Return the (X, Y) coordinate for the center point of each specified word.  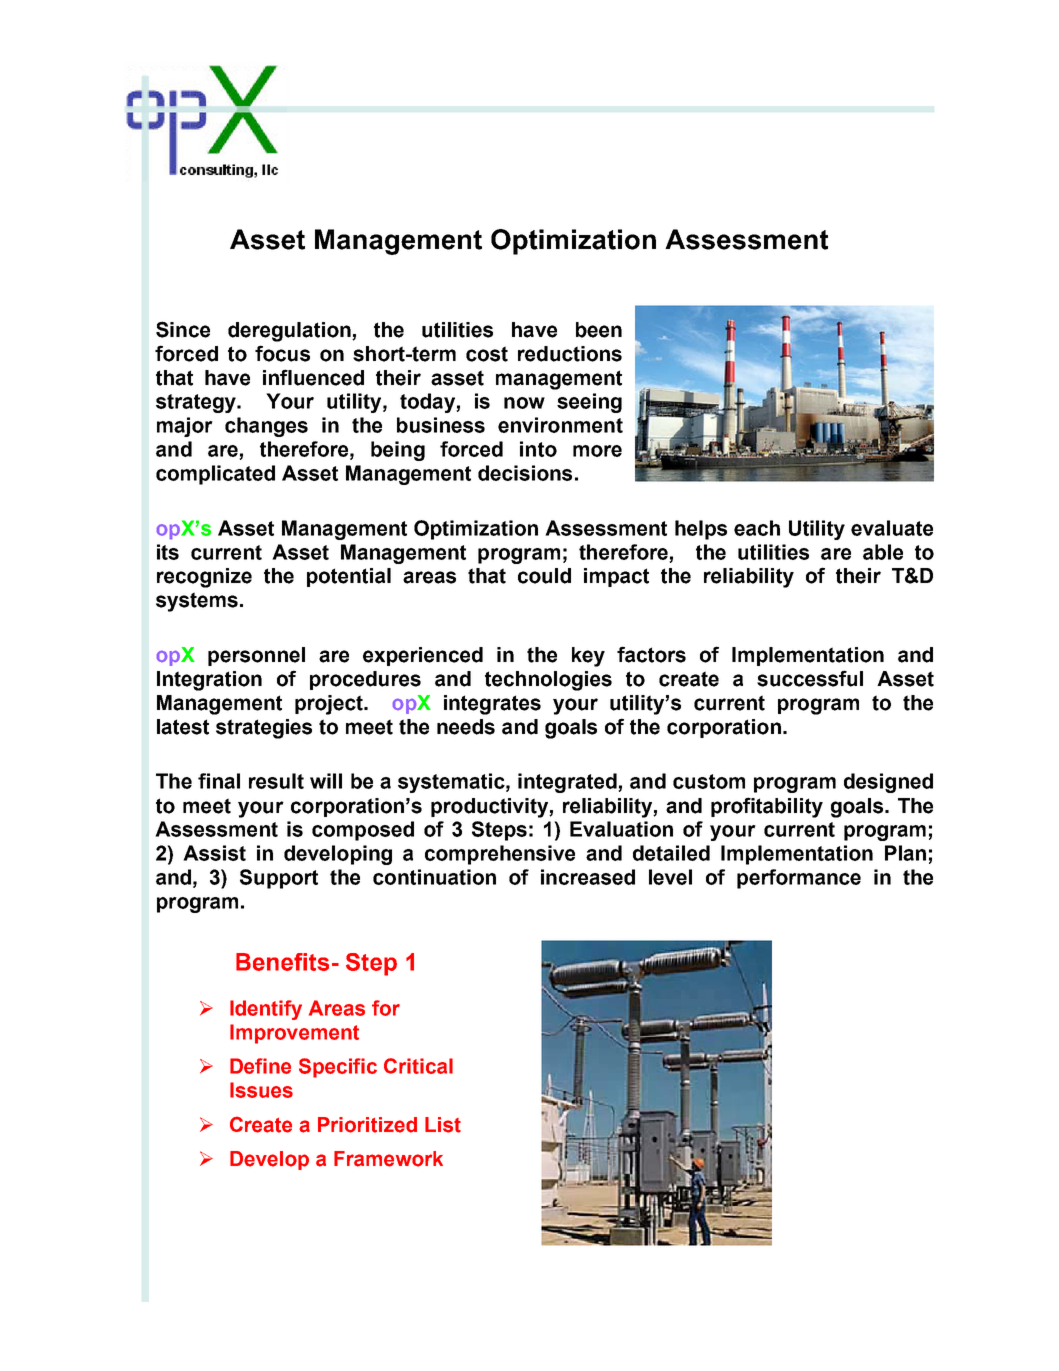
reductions (570, 354)
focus (282, 353)
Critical (418, 1066)
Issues (261, 1090)
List (443, 1125)
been (599, 330)
